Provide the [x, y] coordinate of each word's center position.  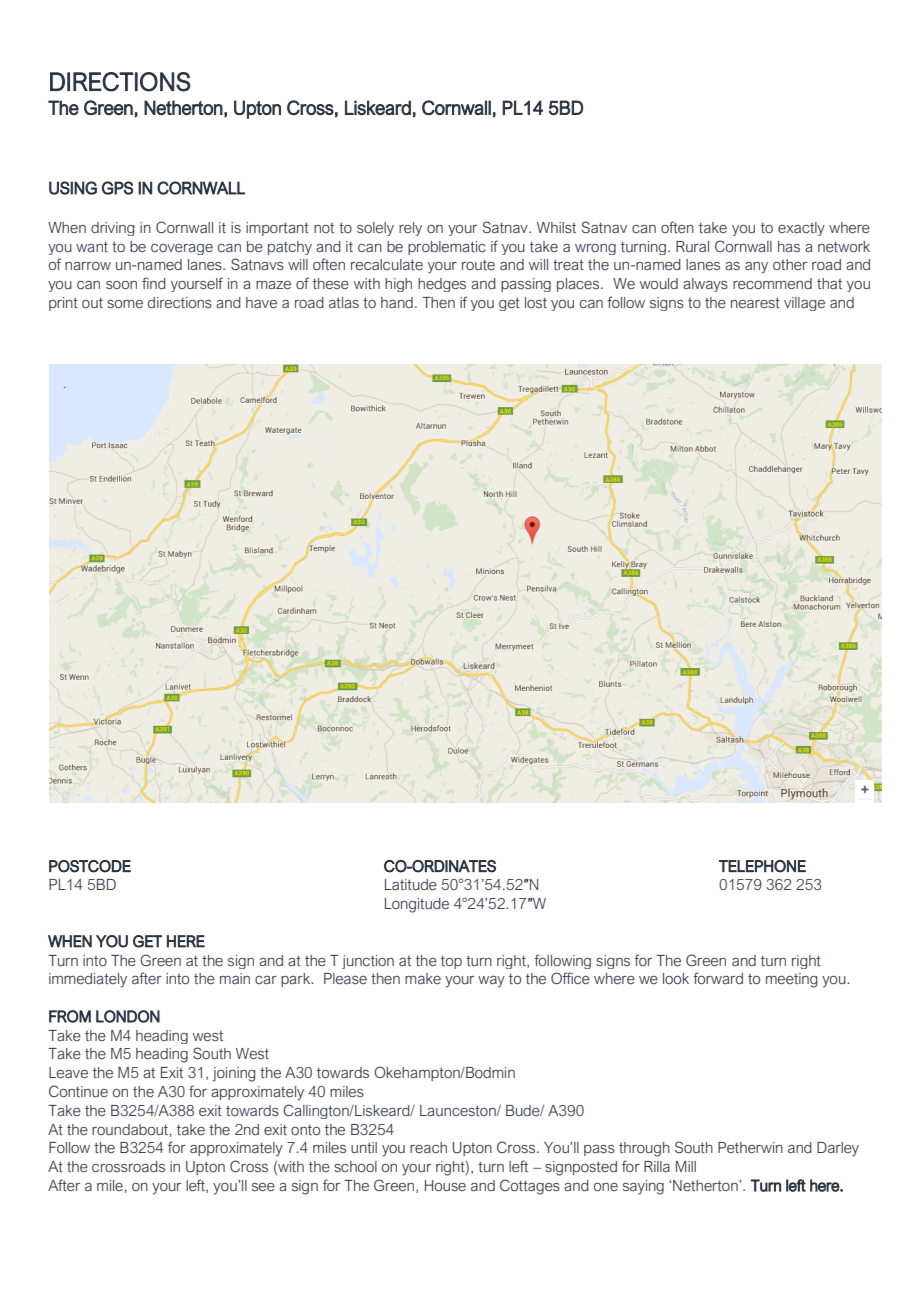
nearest [755, 303]
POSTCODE [90, 866]
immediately [88, 980]
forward [718, 978]
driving [112, 229]
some [125, 304]
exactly [801, 229]
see [263, 1187]
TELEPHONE [762, 866]
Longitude [417, 905]
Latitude [411, 884]
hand [397, 302]
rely [410, 229]
